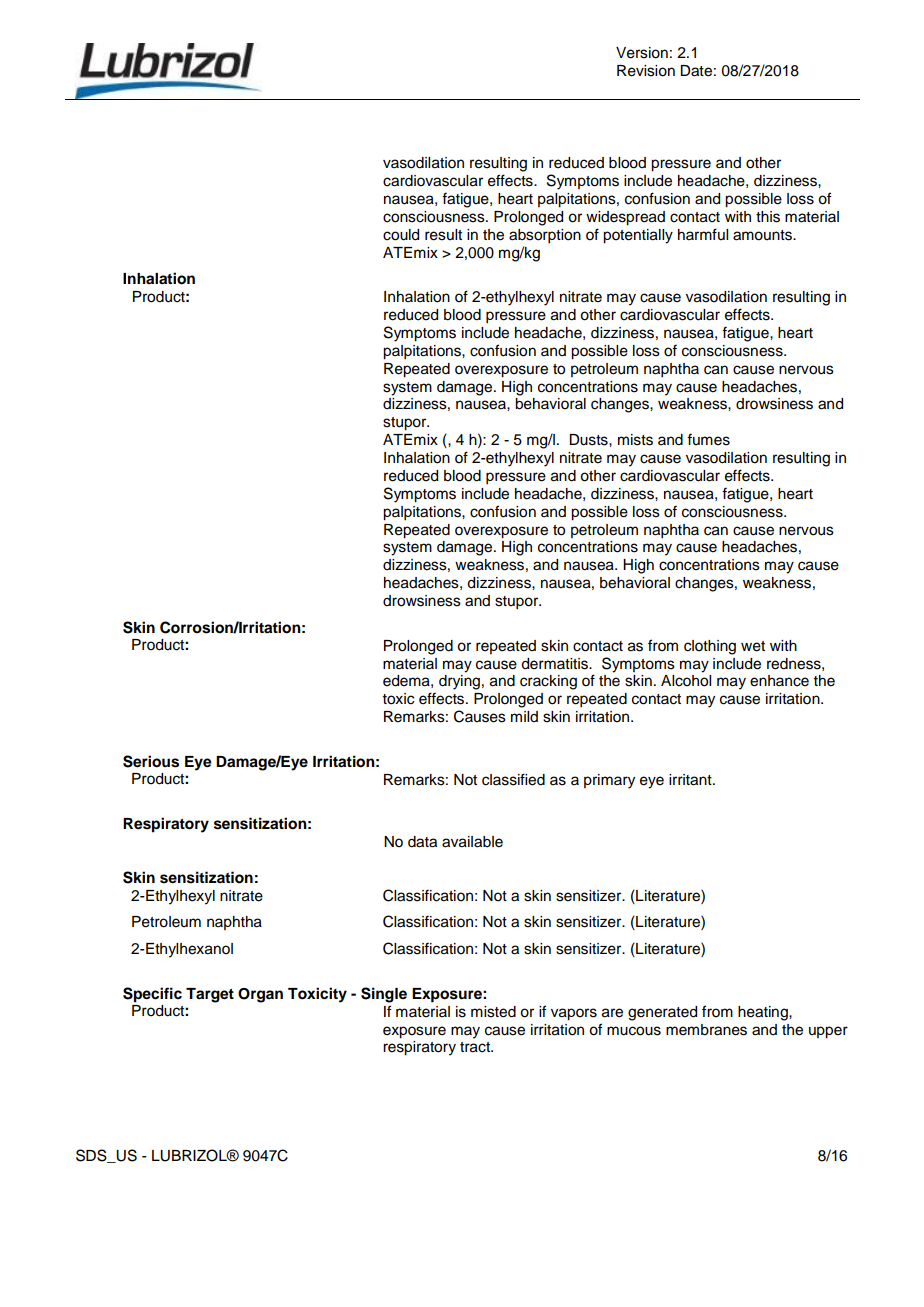  Describe the element at coordinates (524, 716) in the image. I see `mild` at that location.
